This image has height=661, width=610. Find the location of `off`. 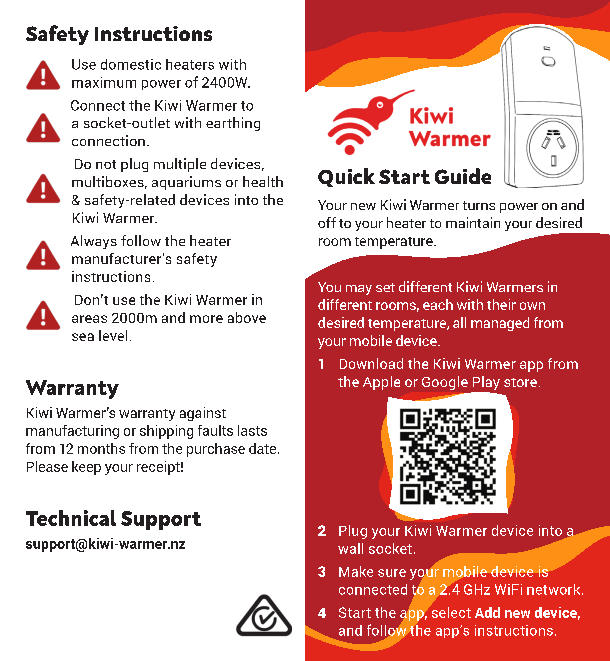

off is located at coordinates (327, 222).
